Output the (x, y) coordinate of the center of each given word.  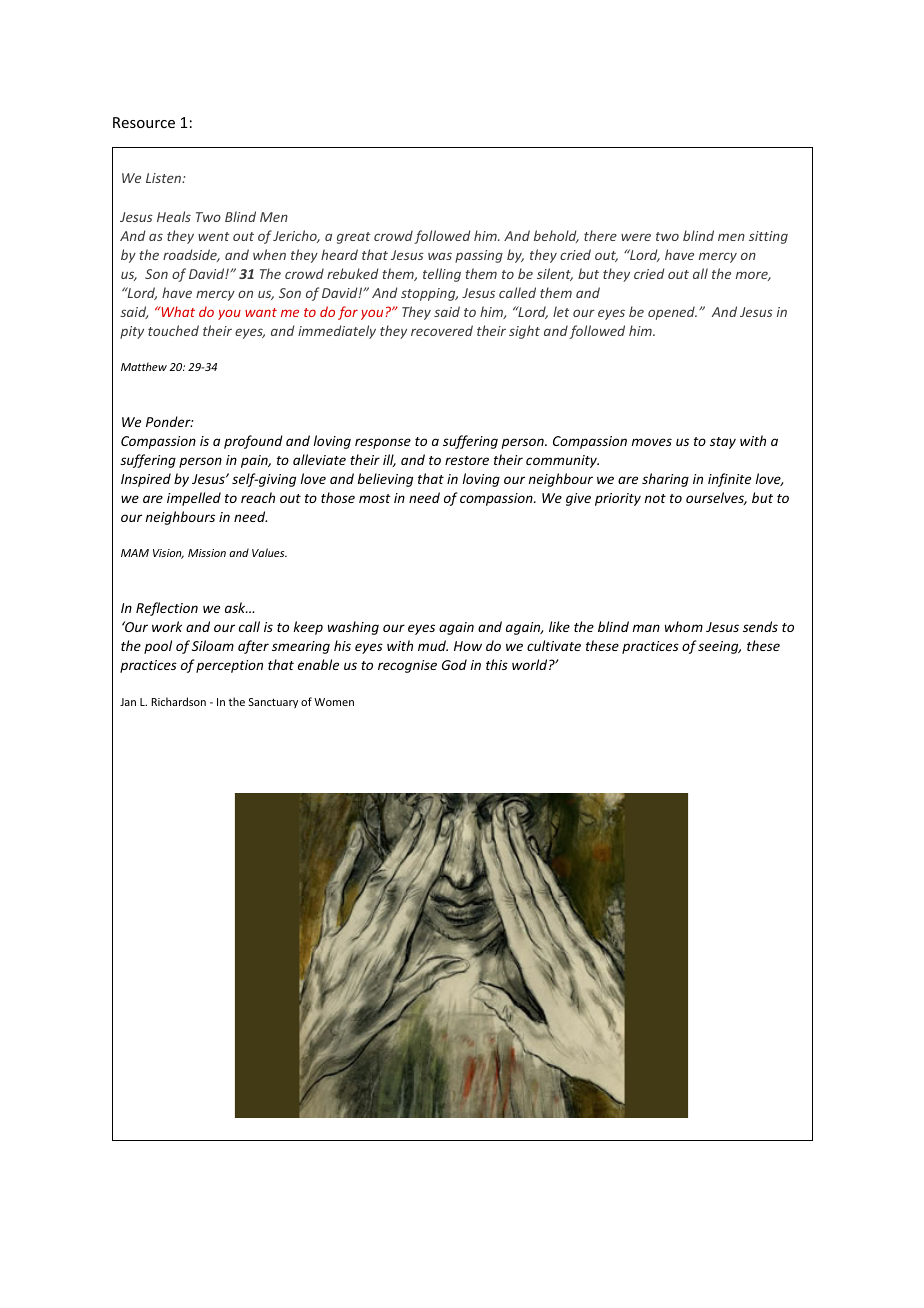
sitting (768, 237)
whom (684, 626)
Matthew (144, 366)
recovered (442, 330)
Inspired (146, 480)
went (213, 236)
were (636, 237)
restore (467, 460)
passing (479, 256)
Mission (207, 553)
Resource (144, 122)
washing (353, 628)
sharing (665, 480)
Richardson (179, 701)
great (353, 238)
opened (672, 313)
